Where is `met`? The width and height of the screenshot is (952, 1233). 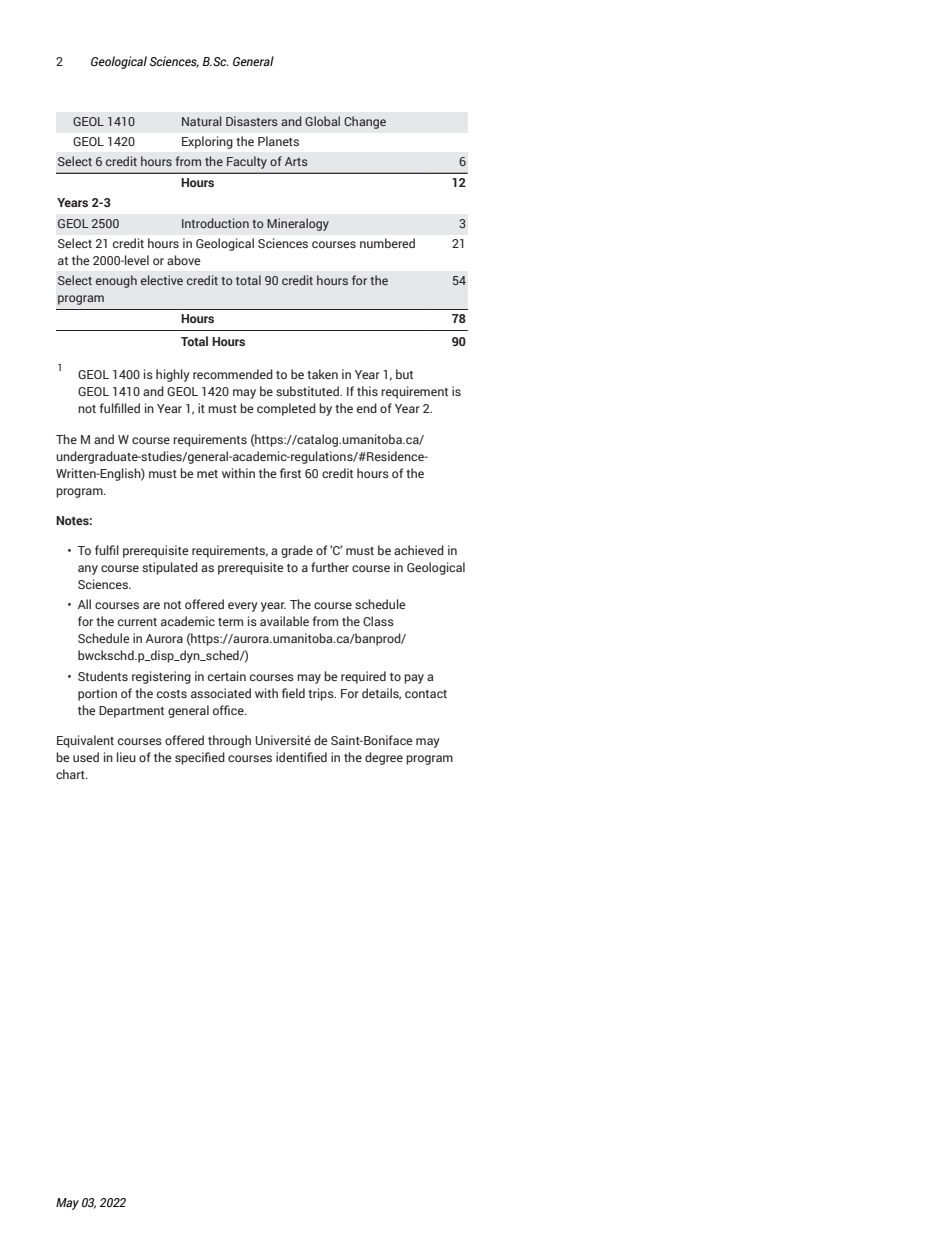 met is located at coordinates (207, 474).
